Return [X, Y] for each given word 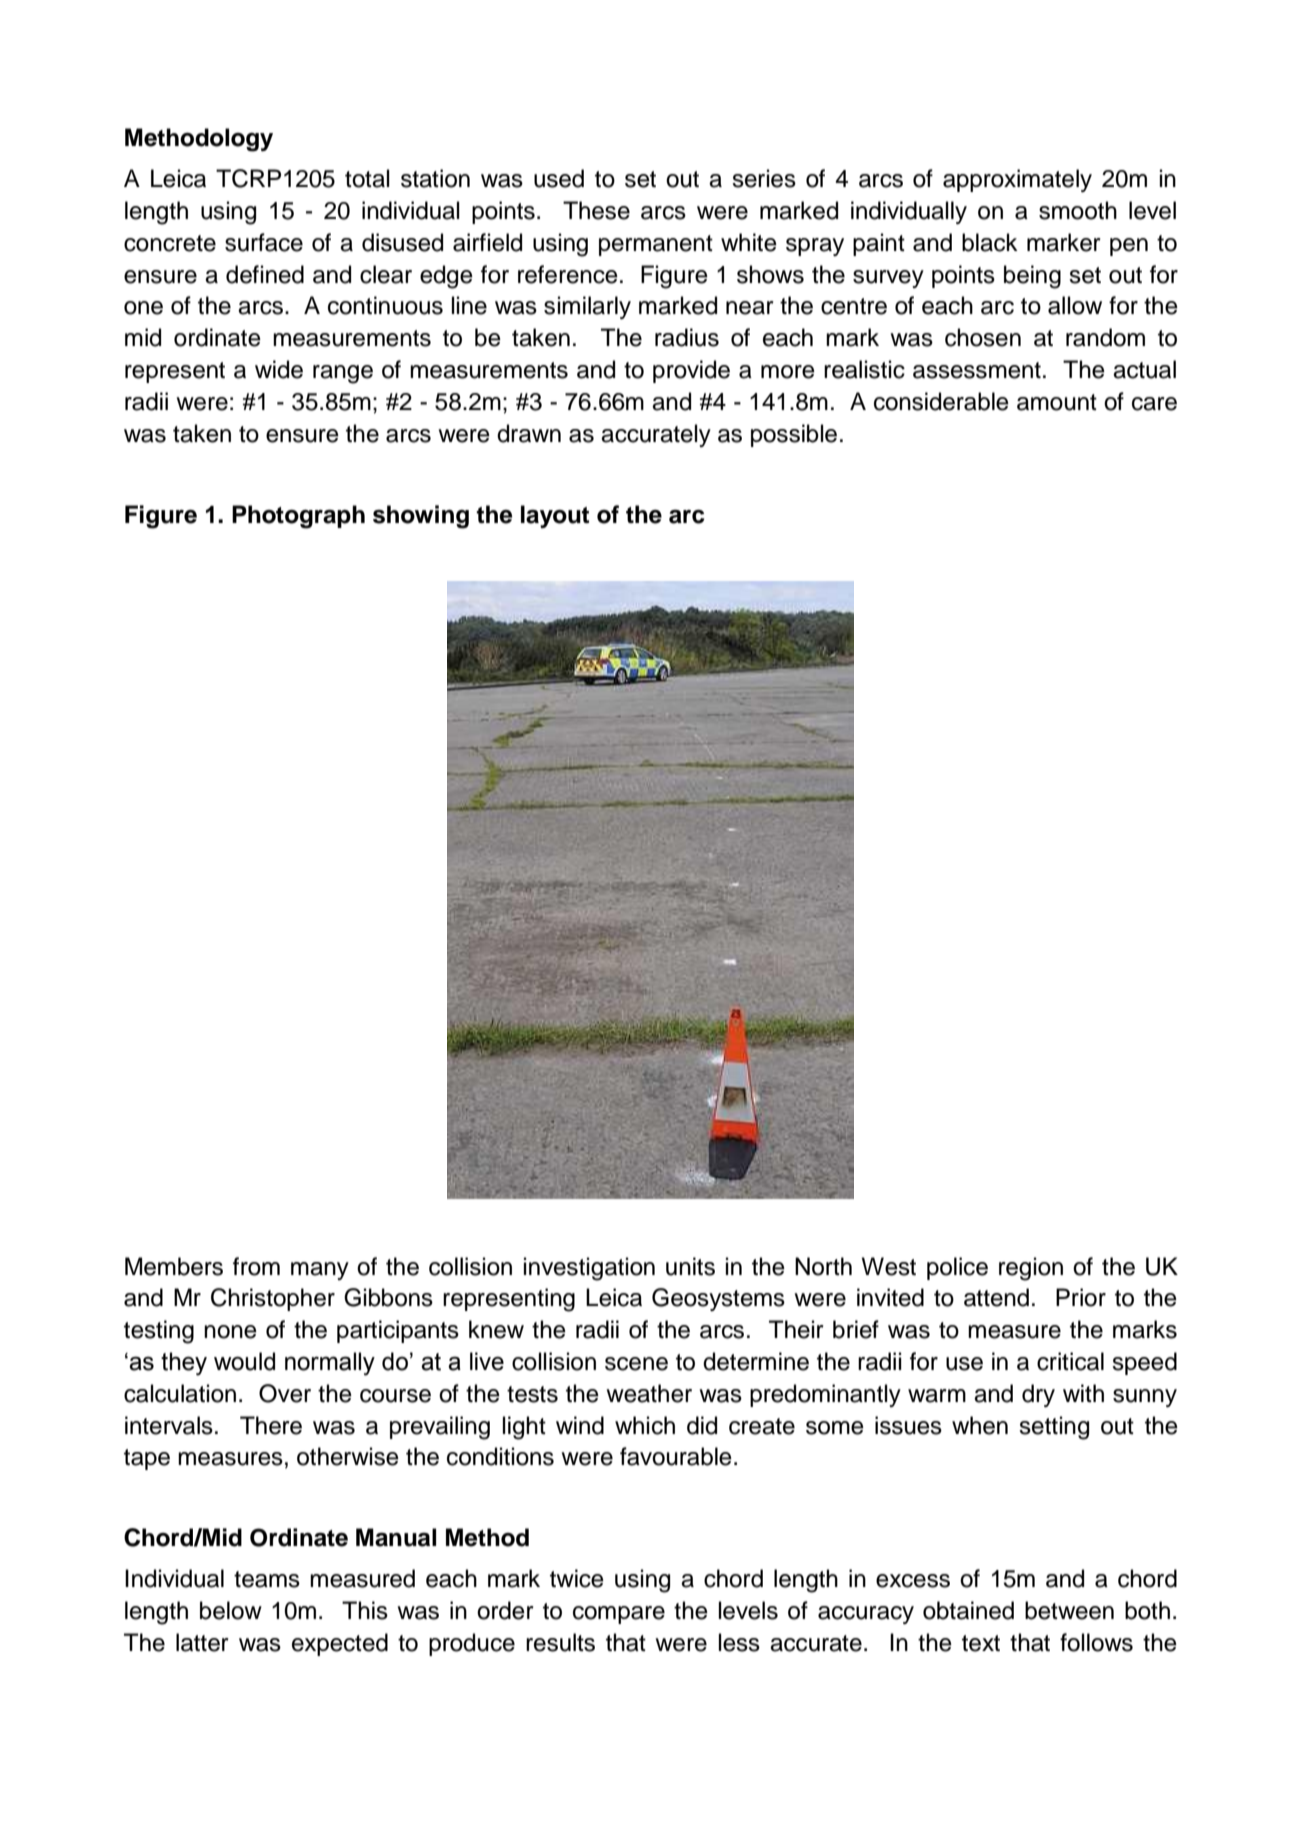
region [1031, 1269]
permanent [656, 245]
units [690, 1266]
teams [267, 1579]
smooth [1078, 210]
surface [264, 242]
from [256, 1266]
